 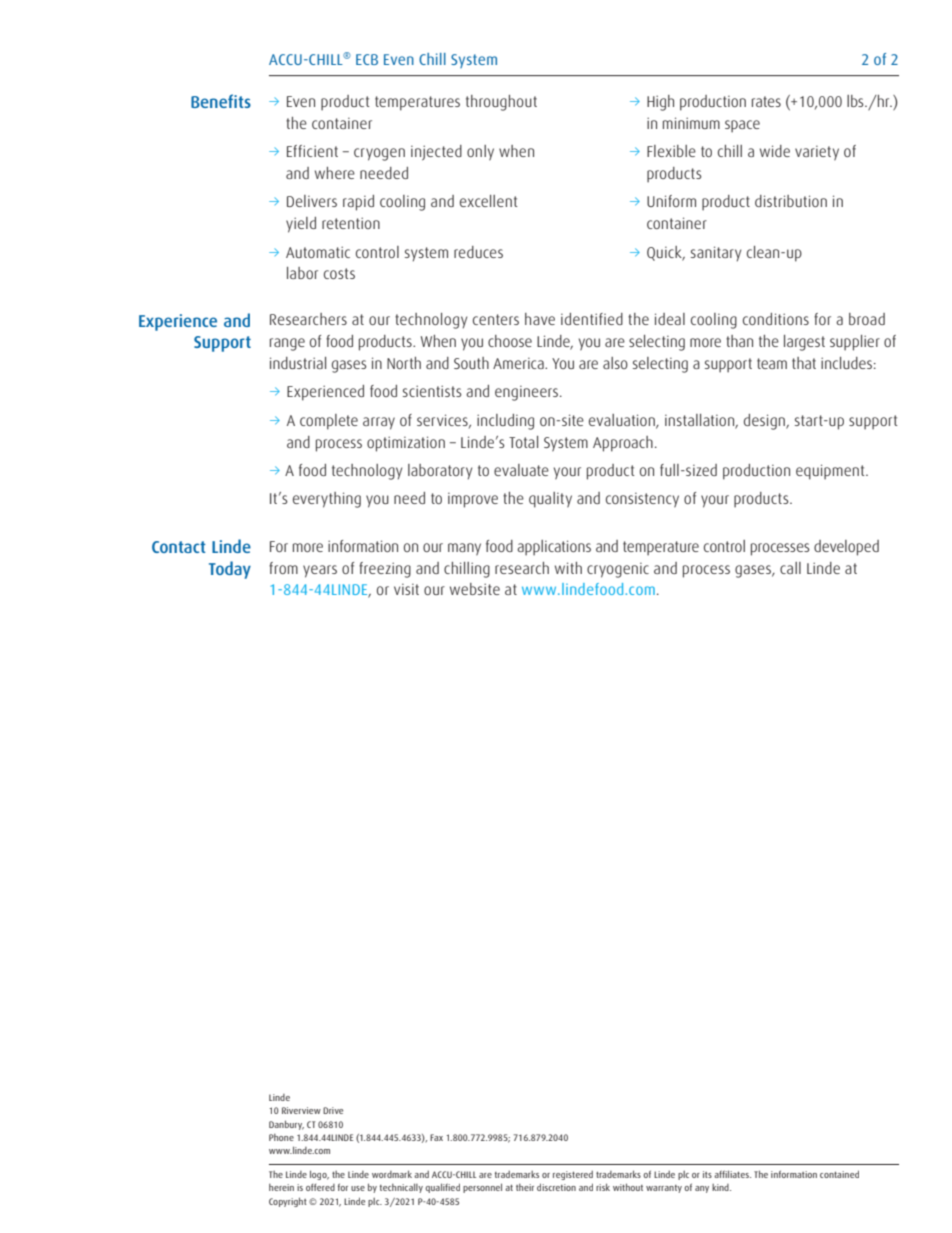 What do you see at coordinates (554, 548) in the image?
I see `applications` at bounding box center [554, 548].
